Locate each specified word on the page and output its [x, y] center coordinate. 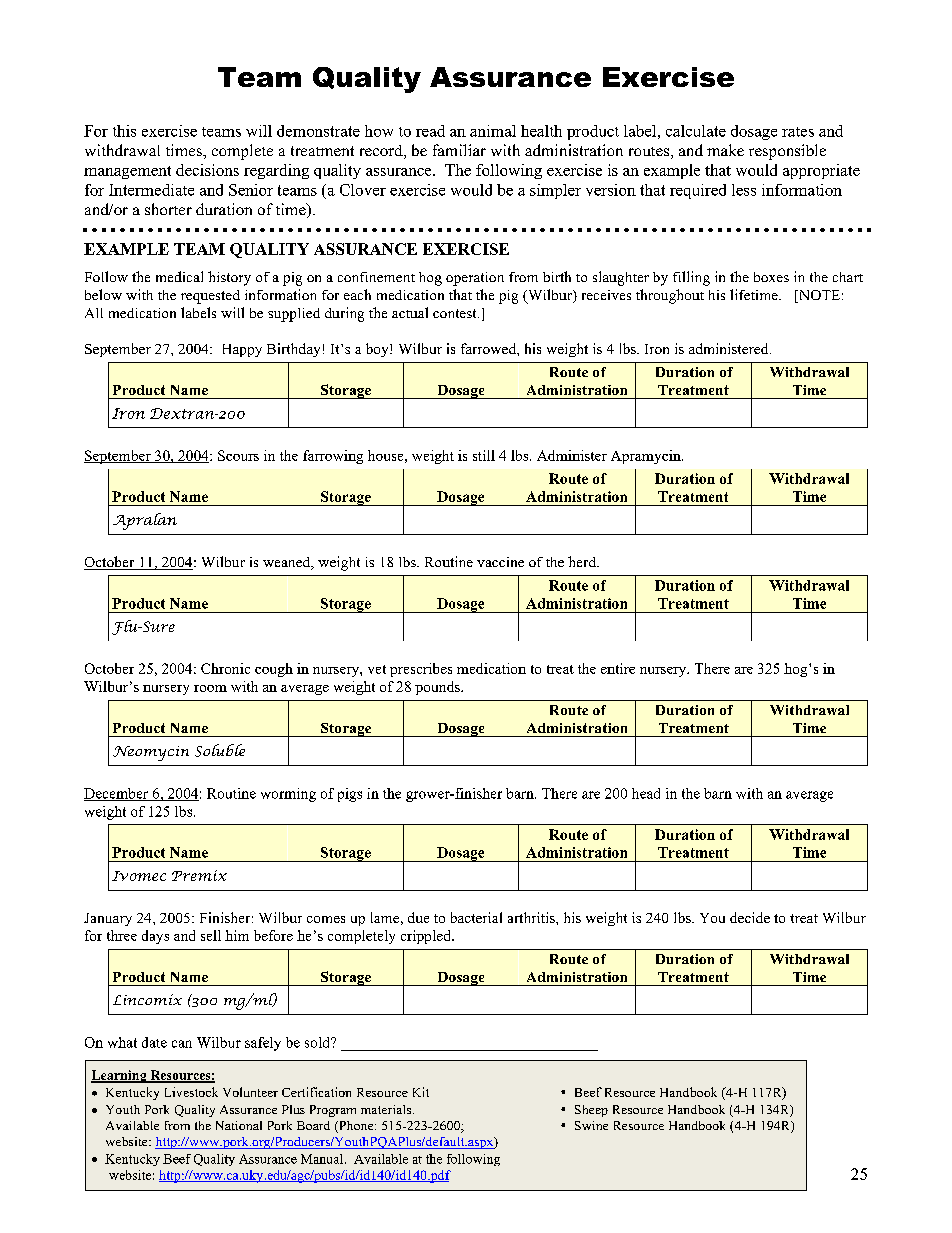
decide [750, 917]
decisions [207, 170]
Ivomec [139, 876]
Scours [238, 455]
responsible [787, 152]
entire [618, 668]
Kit [421, 1092]
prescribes [421, 670]
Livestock [191, 1092]
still [484, 455]
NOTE [818, 296]
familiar [459, 150]
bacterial [476, 917]
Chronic [225, 668]
